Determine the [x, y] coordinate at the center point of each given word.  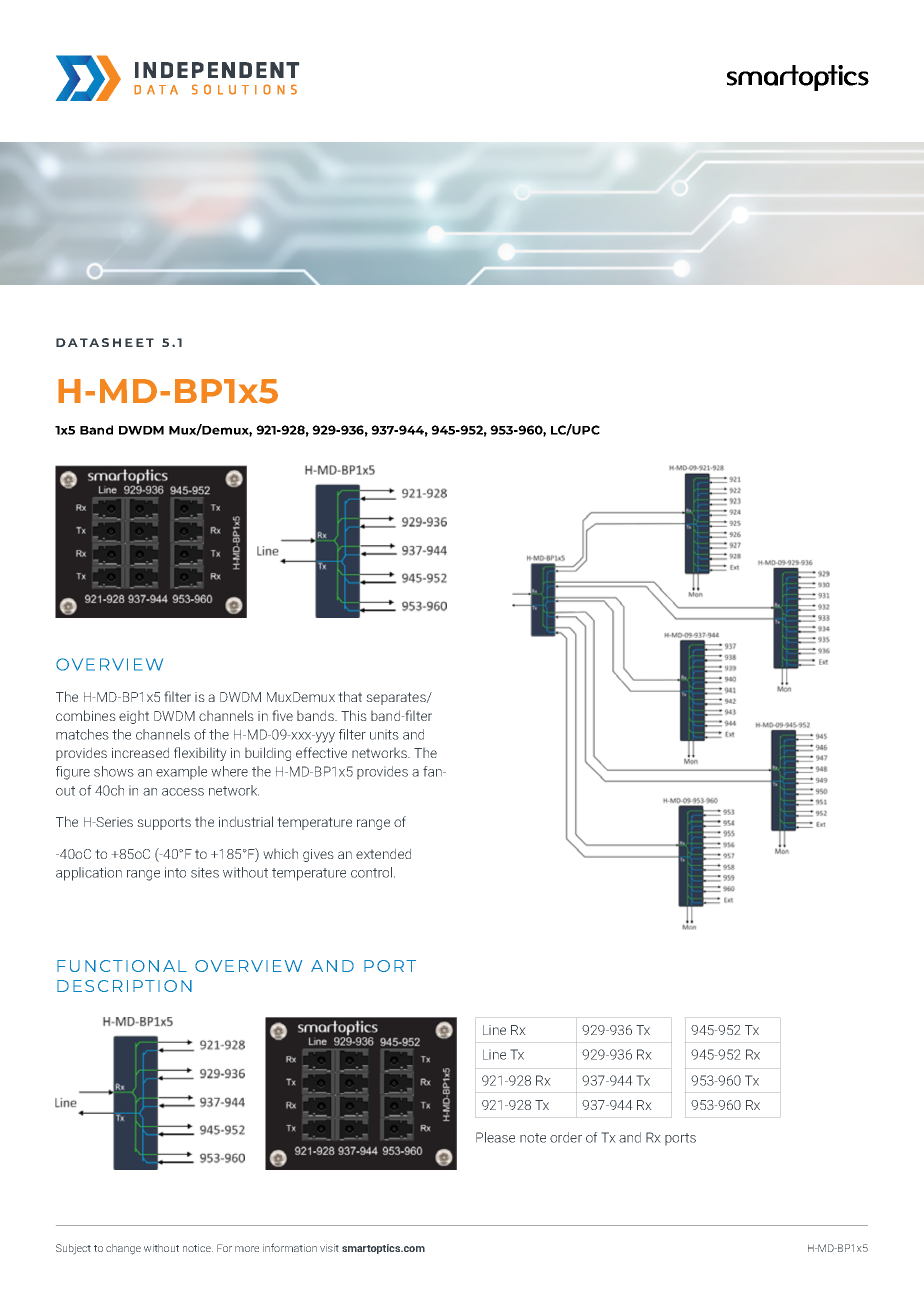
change [123, 1249]
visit [329, 1248]
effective [321, 752]
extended [383, 854]
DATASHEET [105, 342]
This [353, 715]
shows [114, 771]
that [350, 696]
